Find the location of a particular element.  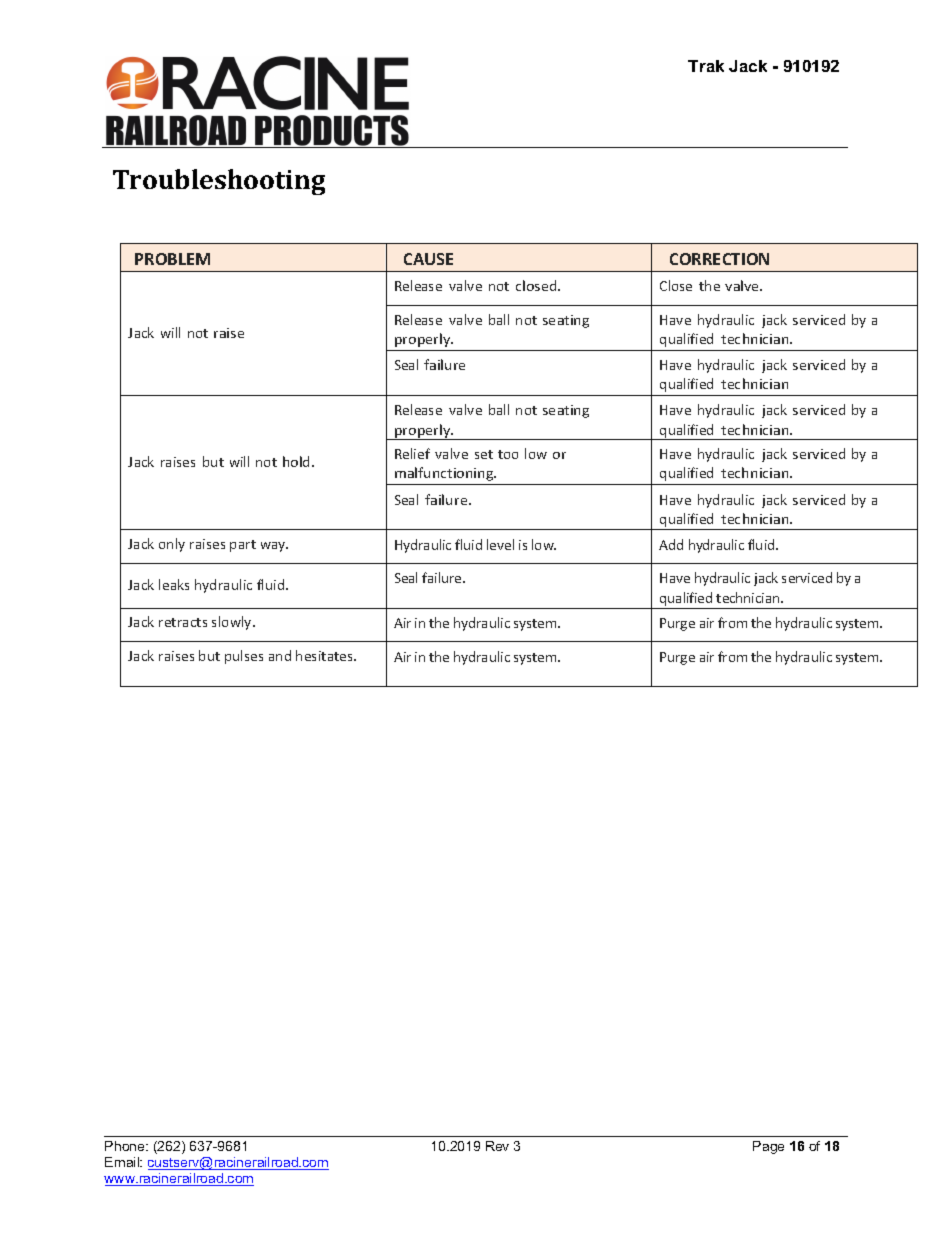

Phone is located at coordinates (126, 1146).
